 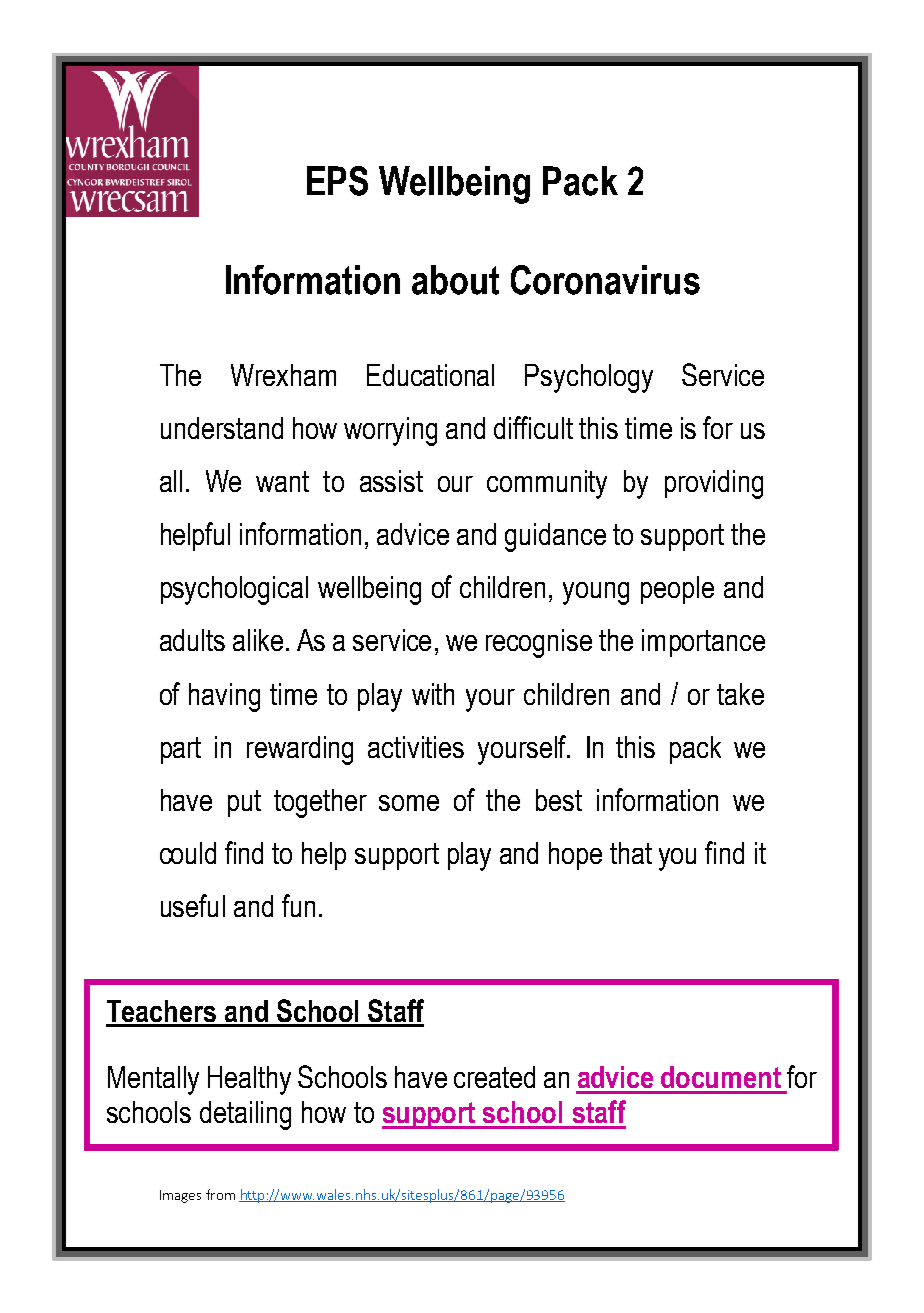 What do you see at coordinates (220, 1194) in the document?
I see `from` at bounding box center [220, 1194].
